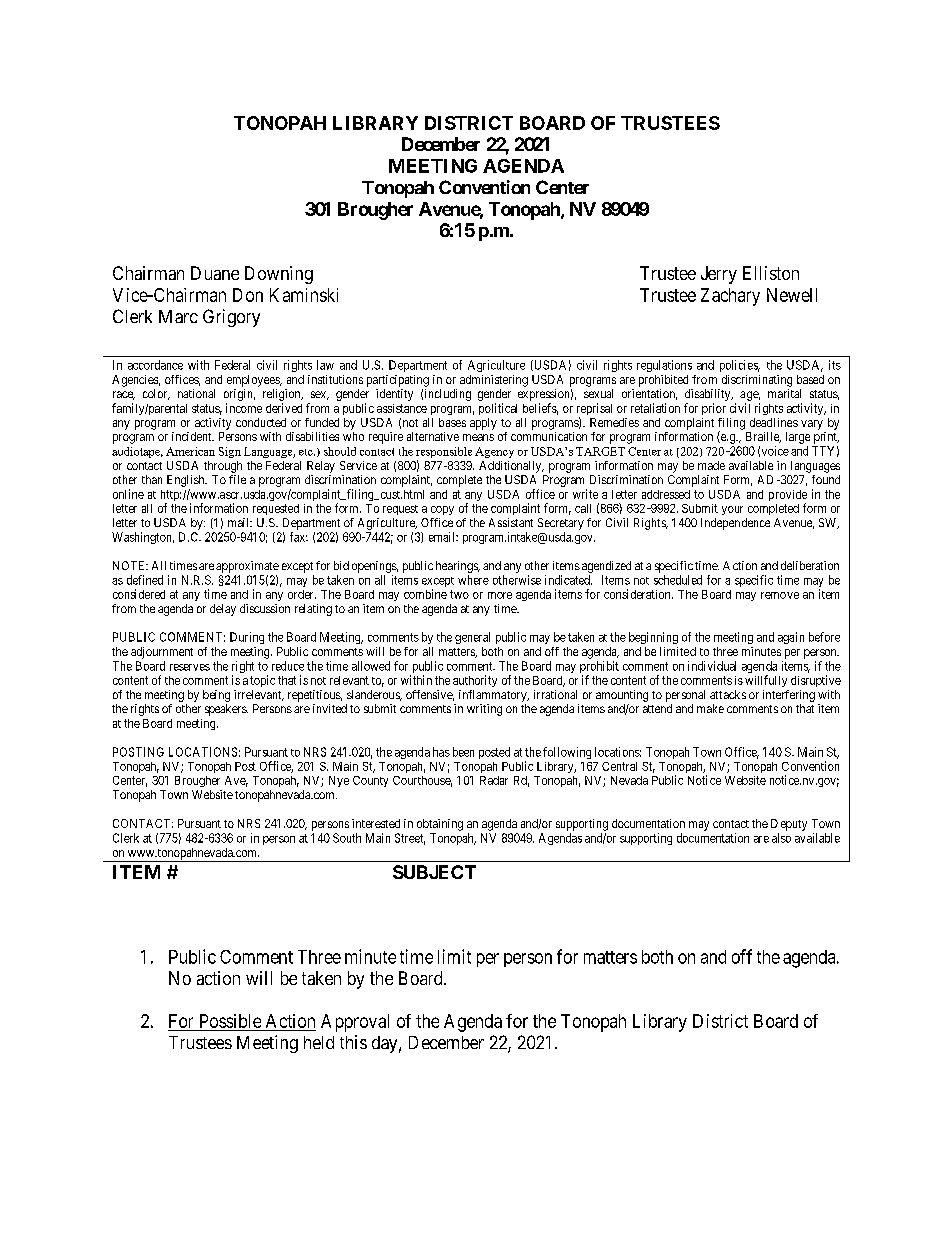 Image resolution: width=952 pixels, height=1233 pixels. I want to click on Independence, so click(735, 524).
